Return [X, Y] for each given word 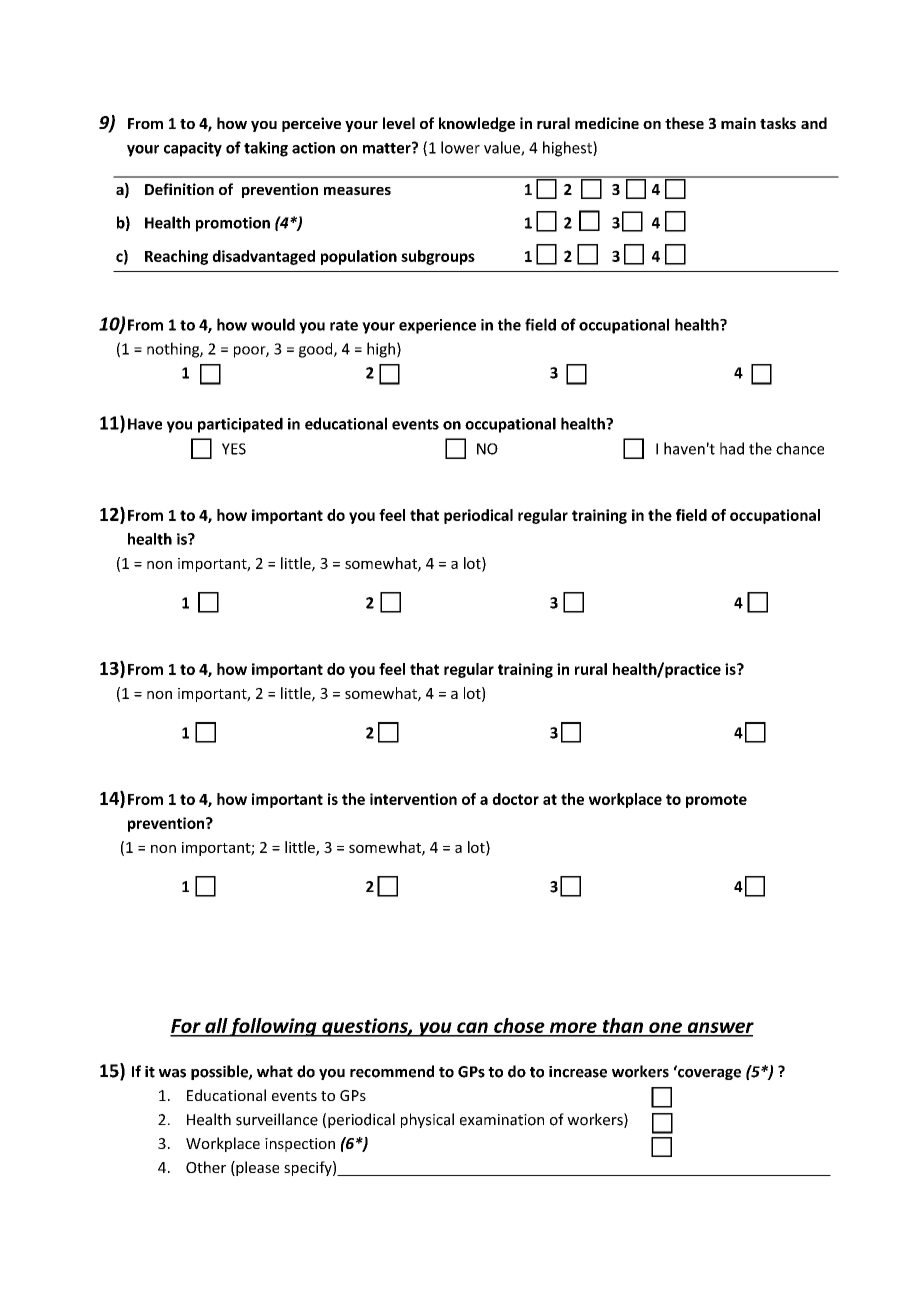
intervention [413, 799]
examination [502, 1120]
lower [460, 147]
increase [578, 1072]
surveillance [277, 1119]
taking [266, 149]
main [738, 123]
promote [716, 801]
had [732, 448]
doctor [515, 799]
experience [437, 326]
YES [234, 449]
